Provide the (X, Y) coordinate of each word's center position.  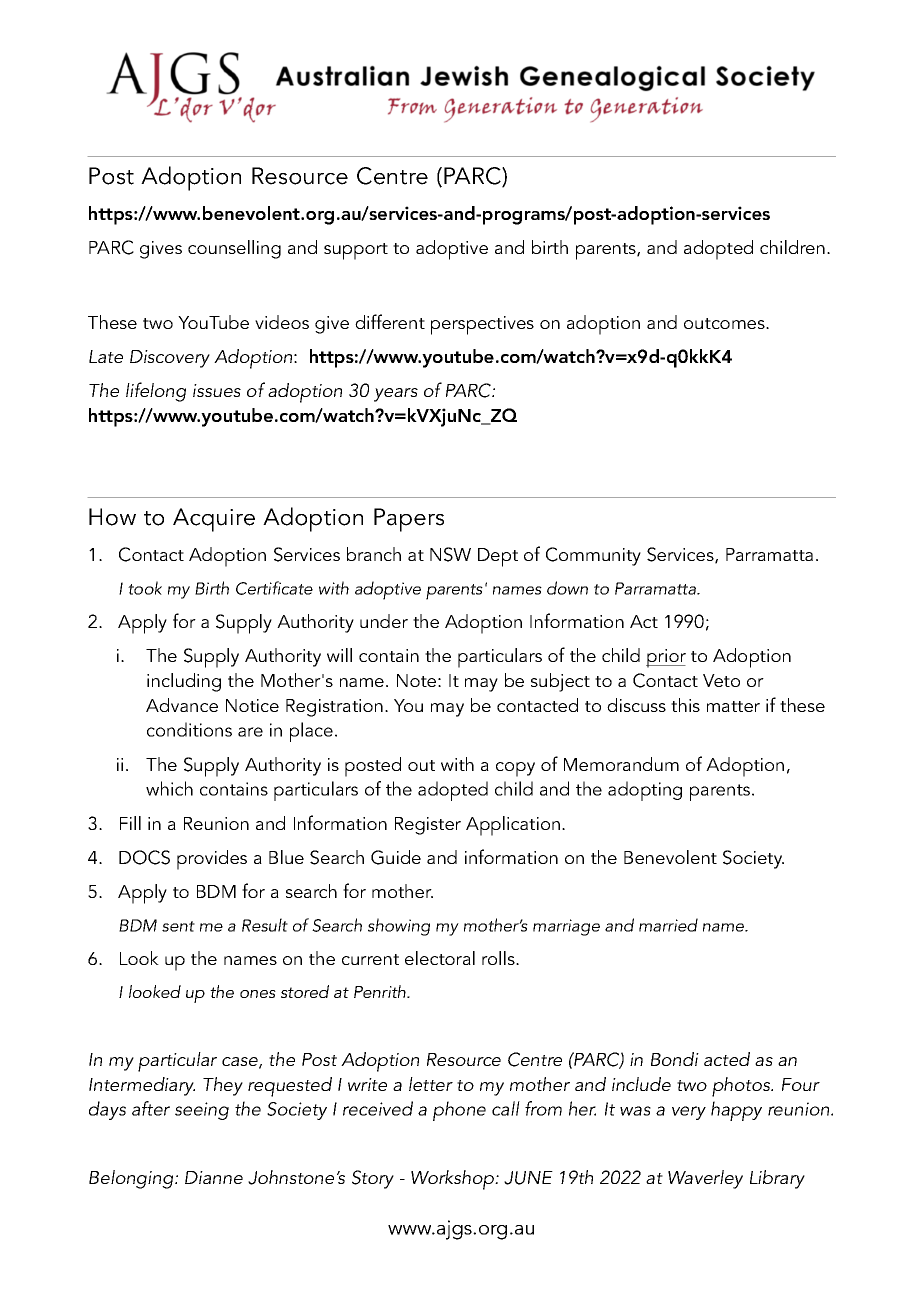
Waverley (705, 1179)
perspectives (482, 325)
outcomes (725, 323)
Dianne (214, 1177)
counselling (234, 249)
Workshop (454, 1180)
